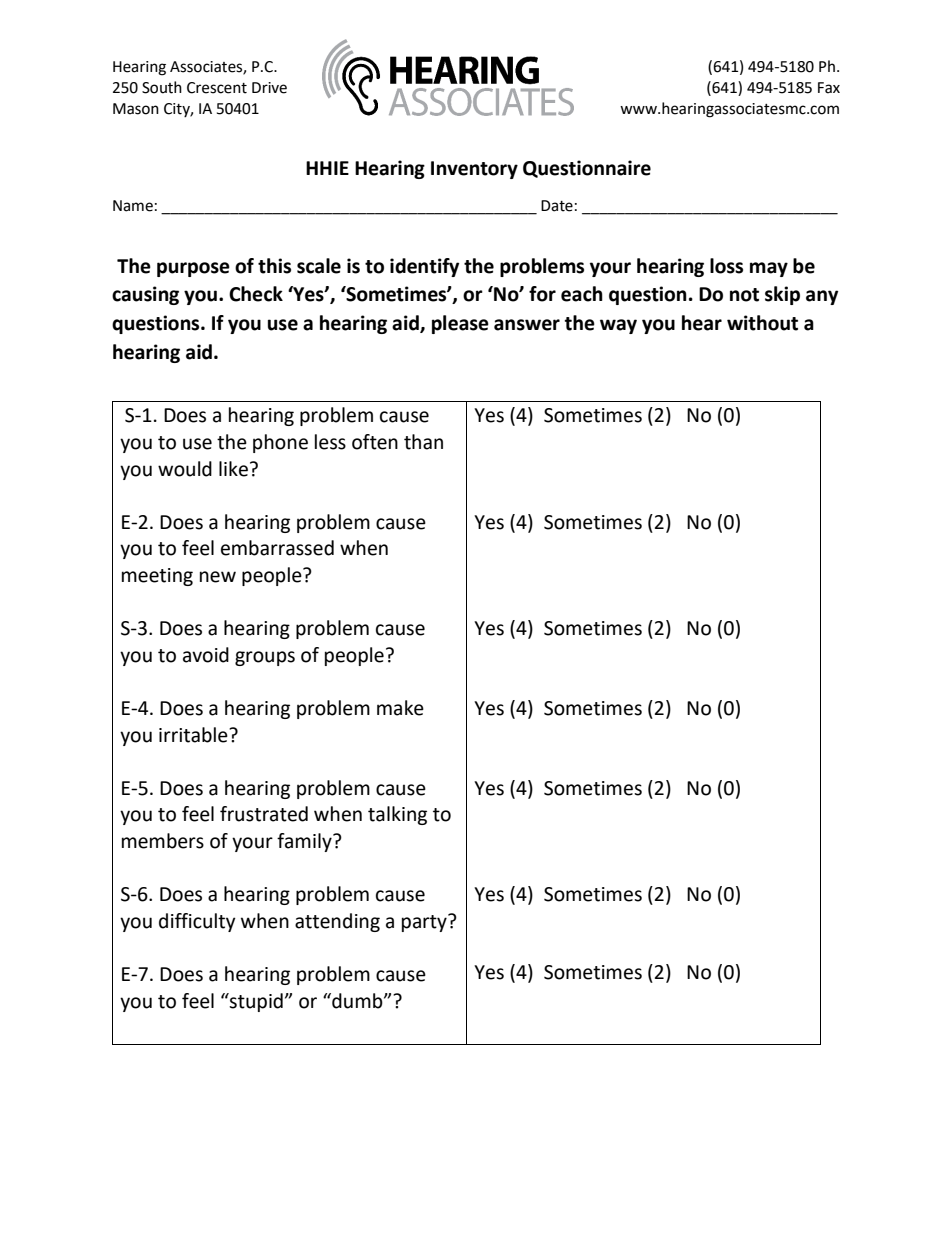 The image size is (952, 1233). Describe the element at coordinates (762, 323) in the page. I see `without` at that location.
